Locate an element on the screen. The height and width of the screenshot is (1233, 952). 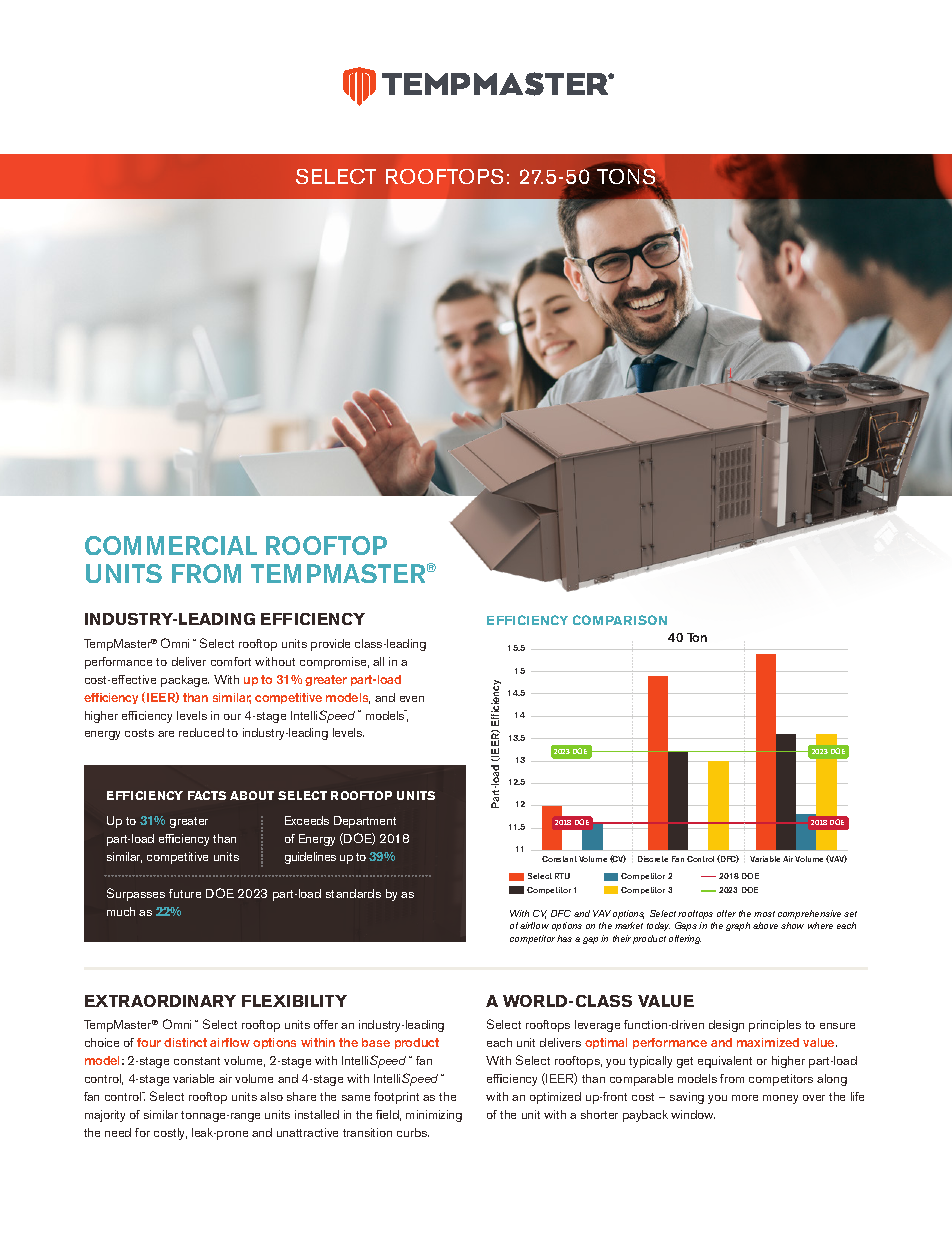
package is located at coordinates (185, 681).
